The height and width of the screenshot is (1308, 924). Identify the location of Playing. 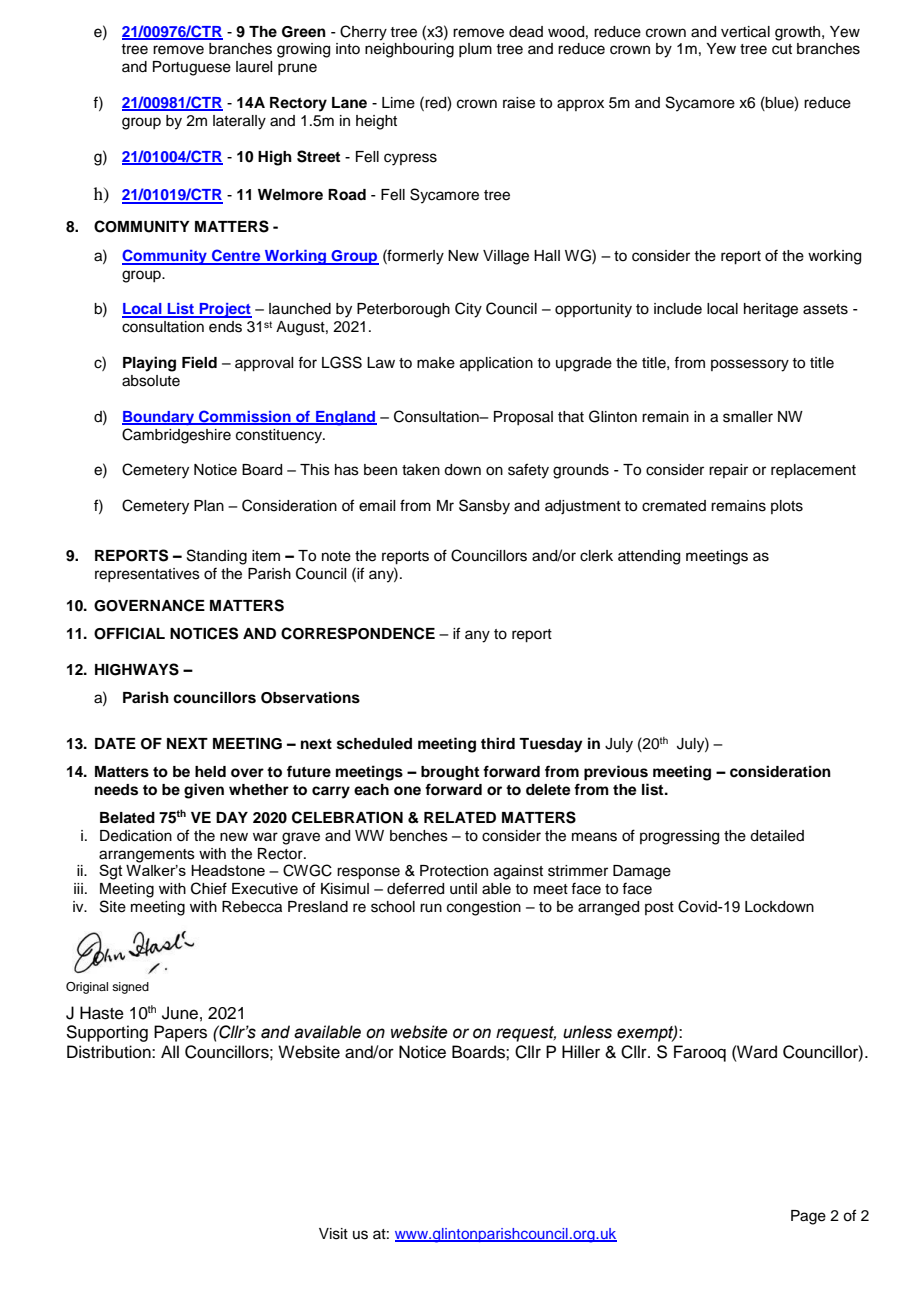
(149, 364).
